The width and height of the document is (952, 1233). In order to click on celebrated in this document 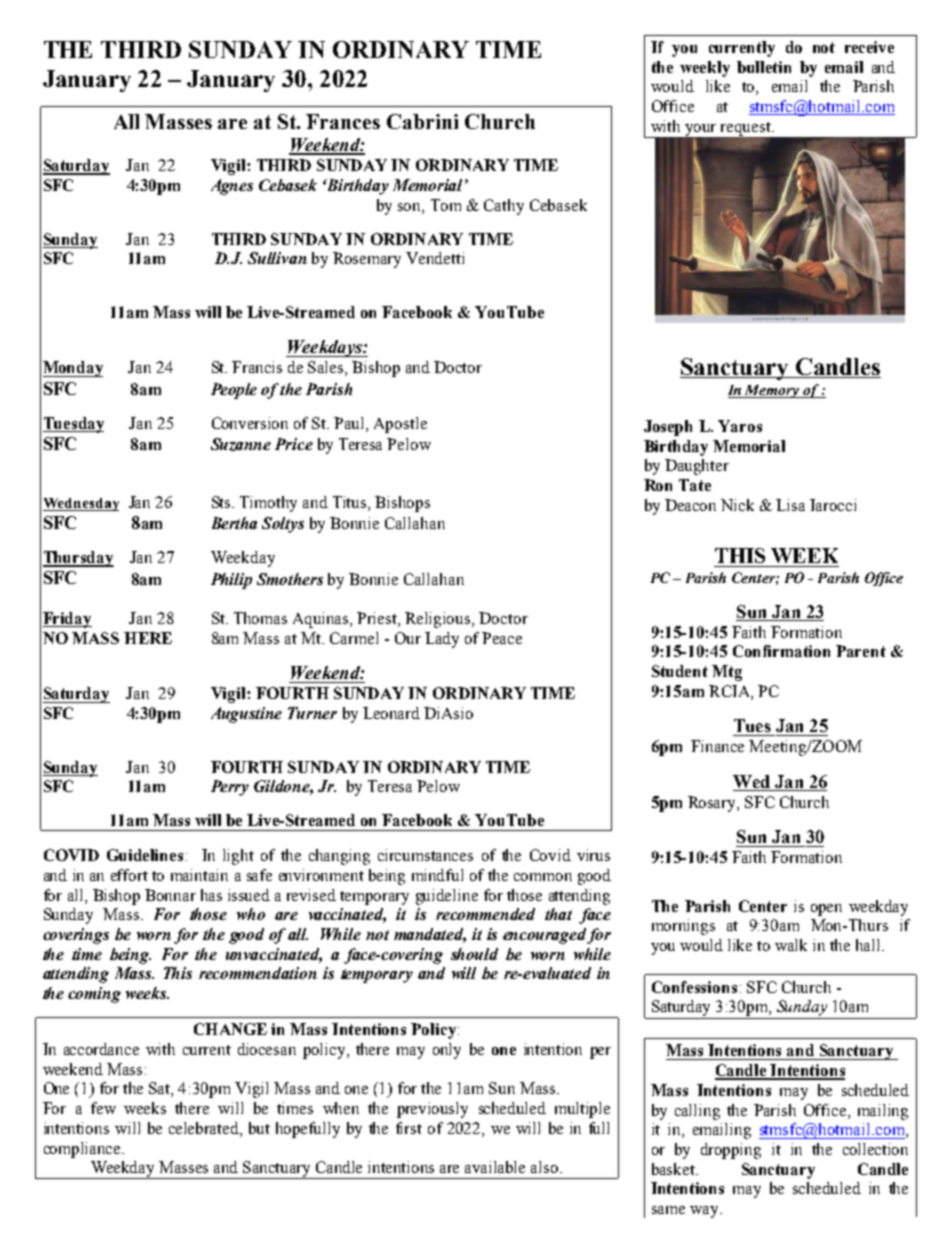, I will do `click(205, 1129)`.
